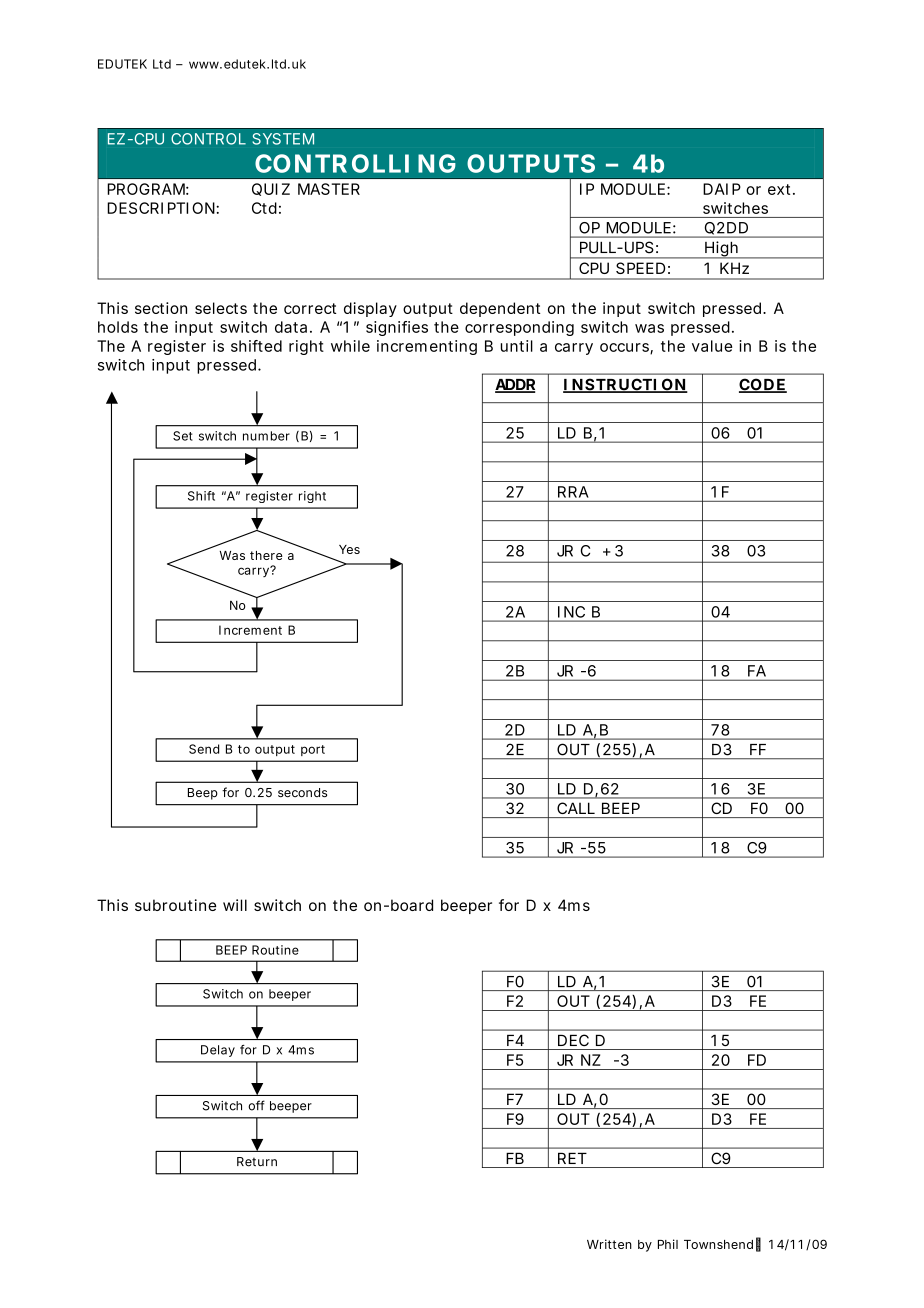 The image size is (924, 1308). What do you see at coordinates (349, 549) in the document?
I see `Yes` at bounding box center [349, 549].
